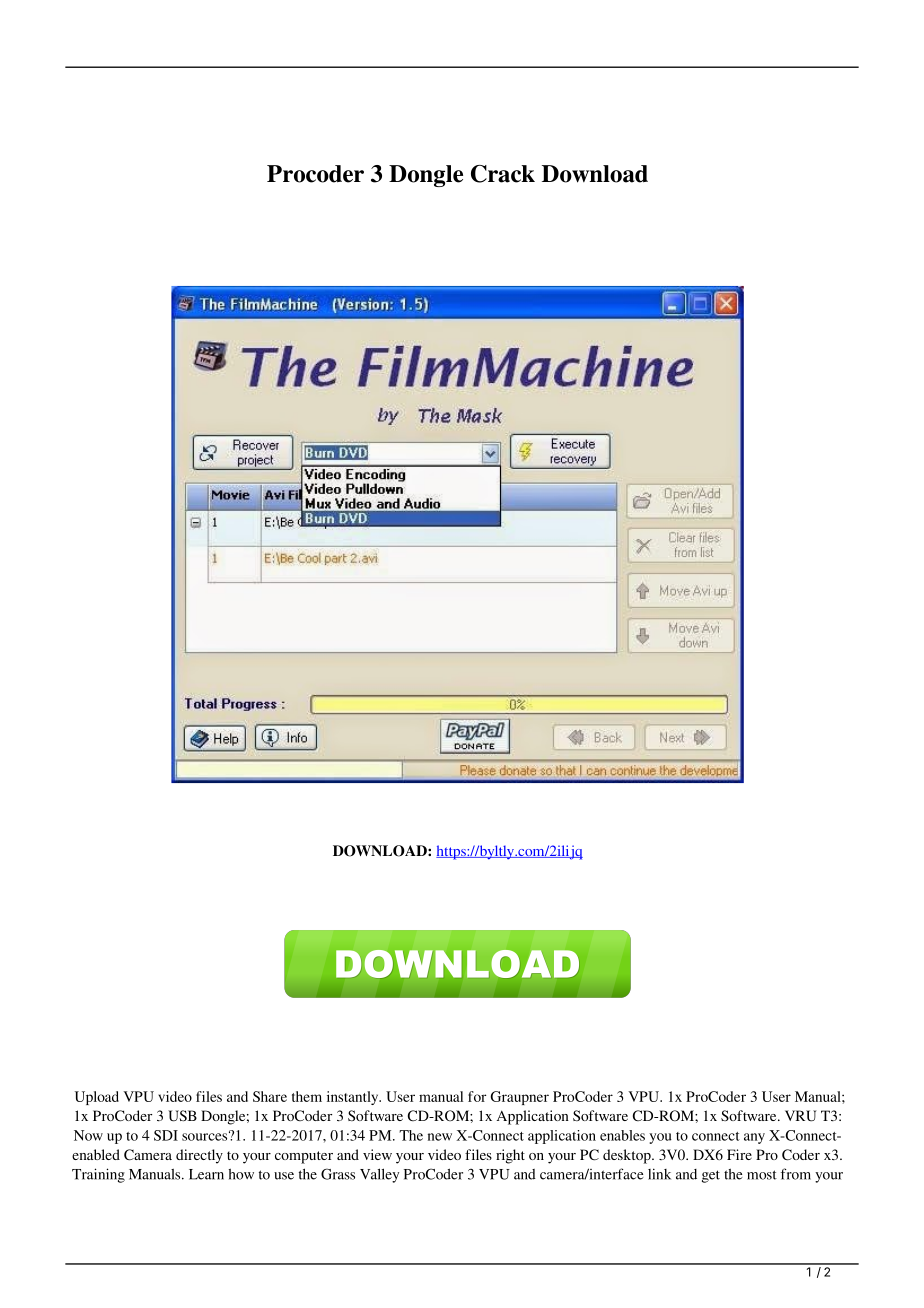  What do you see at coordinates (503, 174) in the page?
I see `Crack` at bounding box center [503, 174].
